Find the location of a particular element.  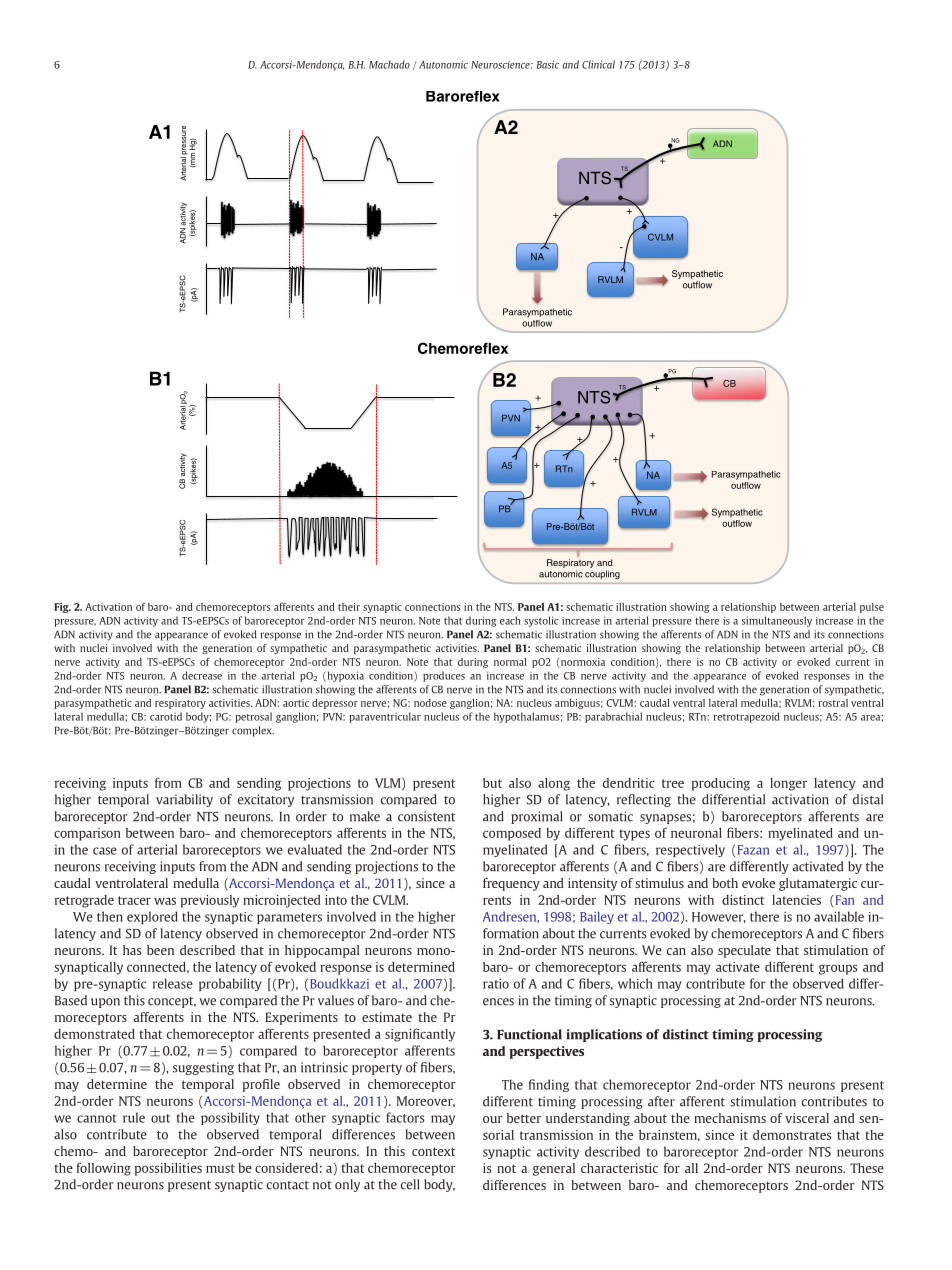

context is located at coordinates (434, 1151).
